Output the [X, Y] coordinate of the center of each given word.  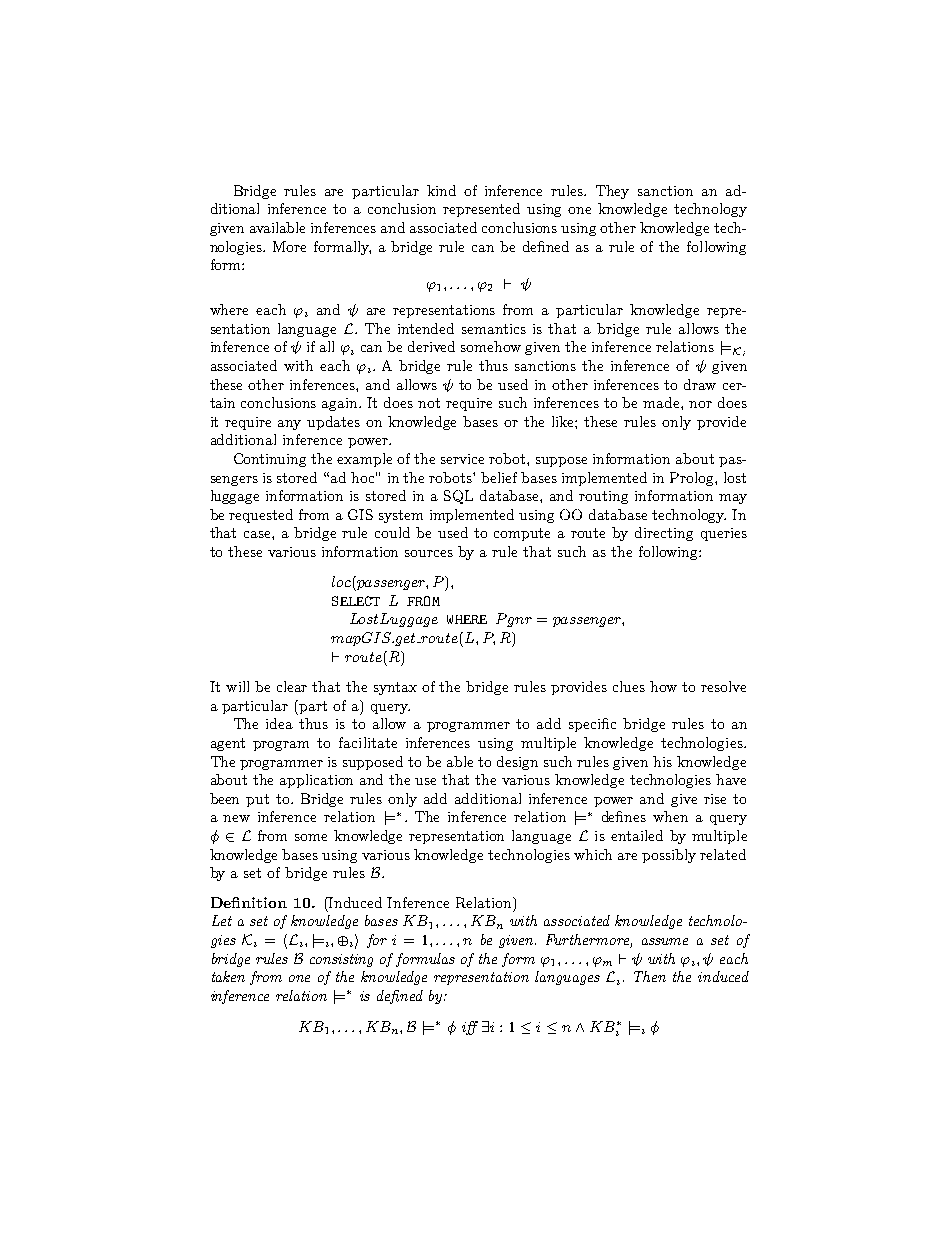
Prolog [693, 479]
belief [499, 477]
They [612, 192]
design [517, 763]
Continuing [270, 460]
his [662, 761]
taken [228, 976]
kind [441, 190]
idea [279, 723]
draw [700, 384]
